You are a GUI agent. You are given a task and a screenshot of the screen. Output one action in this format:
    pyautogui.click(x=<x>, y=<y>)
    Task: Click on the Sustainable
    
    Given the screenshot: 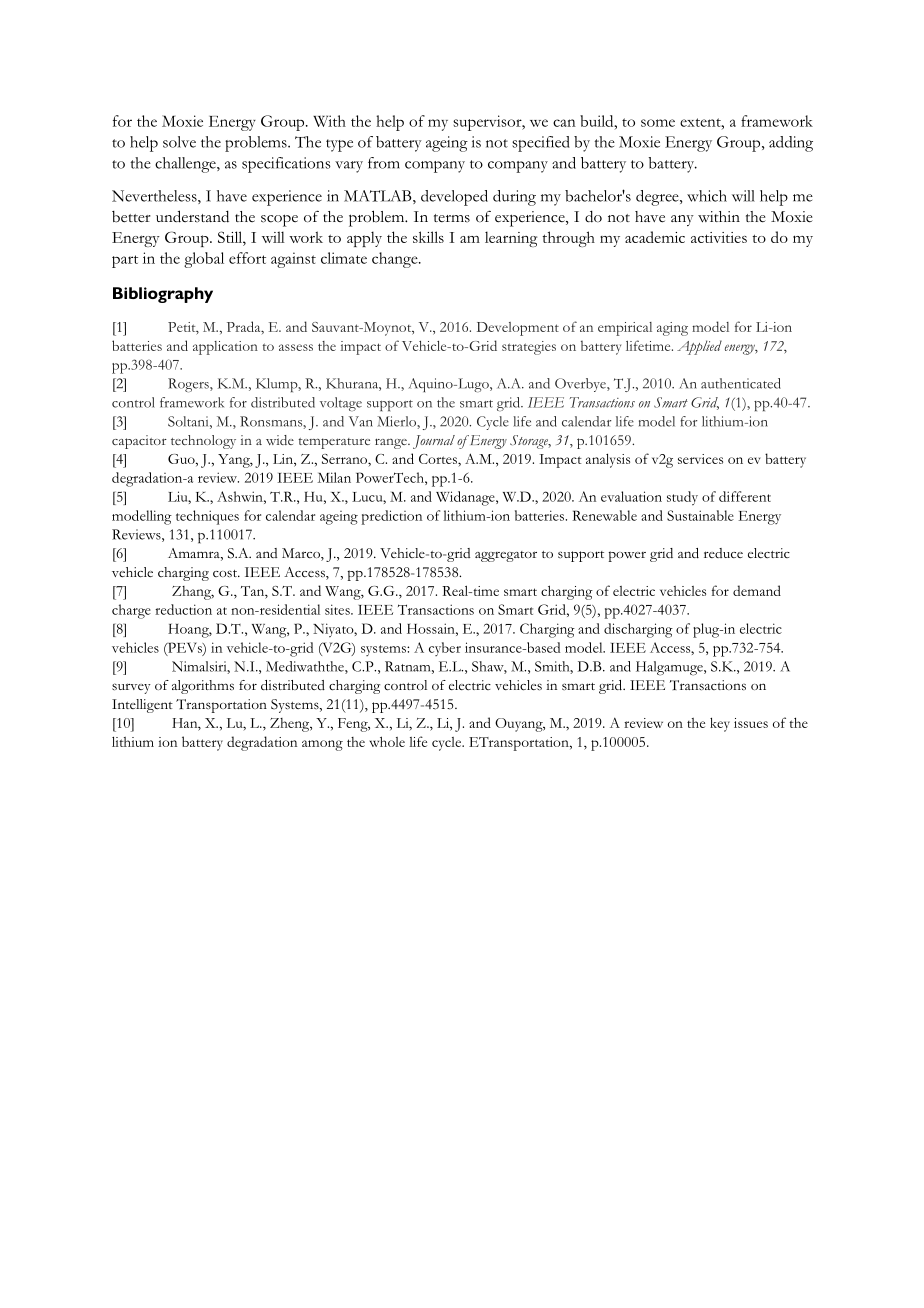 What is the action you would take?
    pyautogui.click(x=700, y=515)
